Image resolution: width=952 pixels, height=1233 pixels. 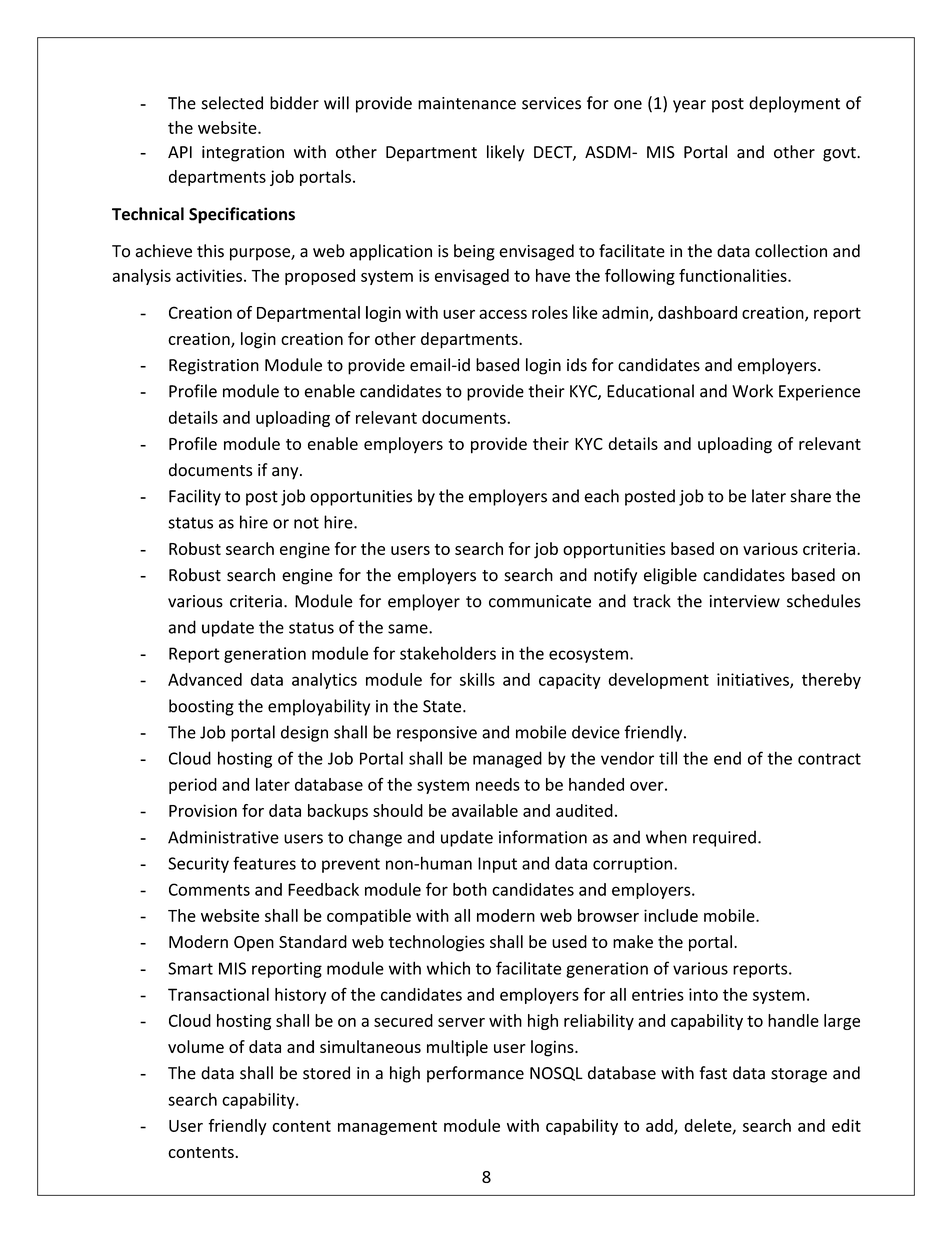 What do you see at coordinates (794, 104) in the document?
I see `deployment` at bounding box center [794, 104].
